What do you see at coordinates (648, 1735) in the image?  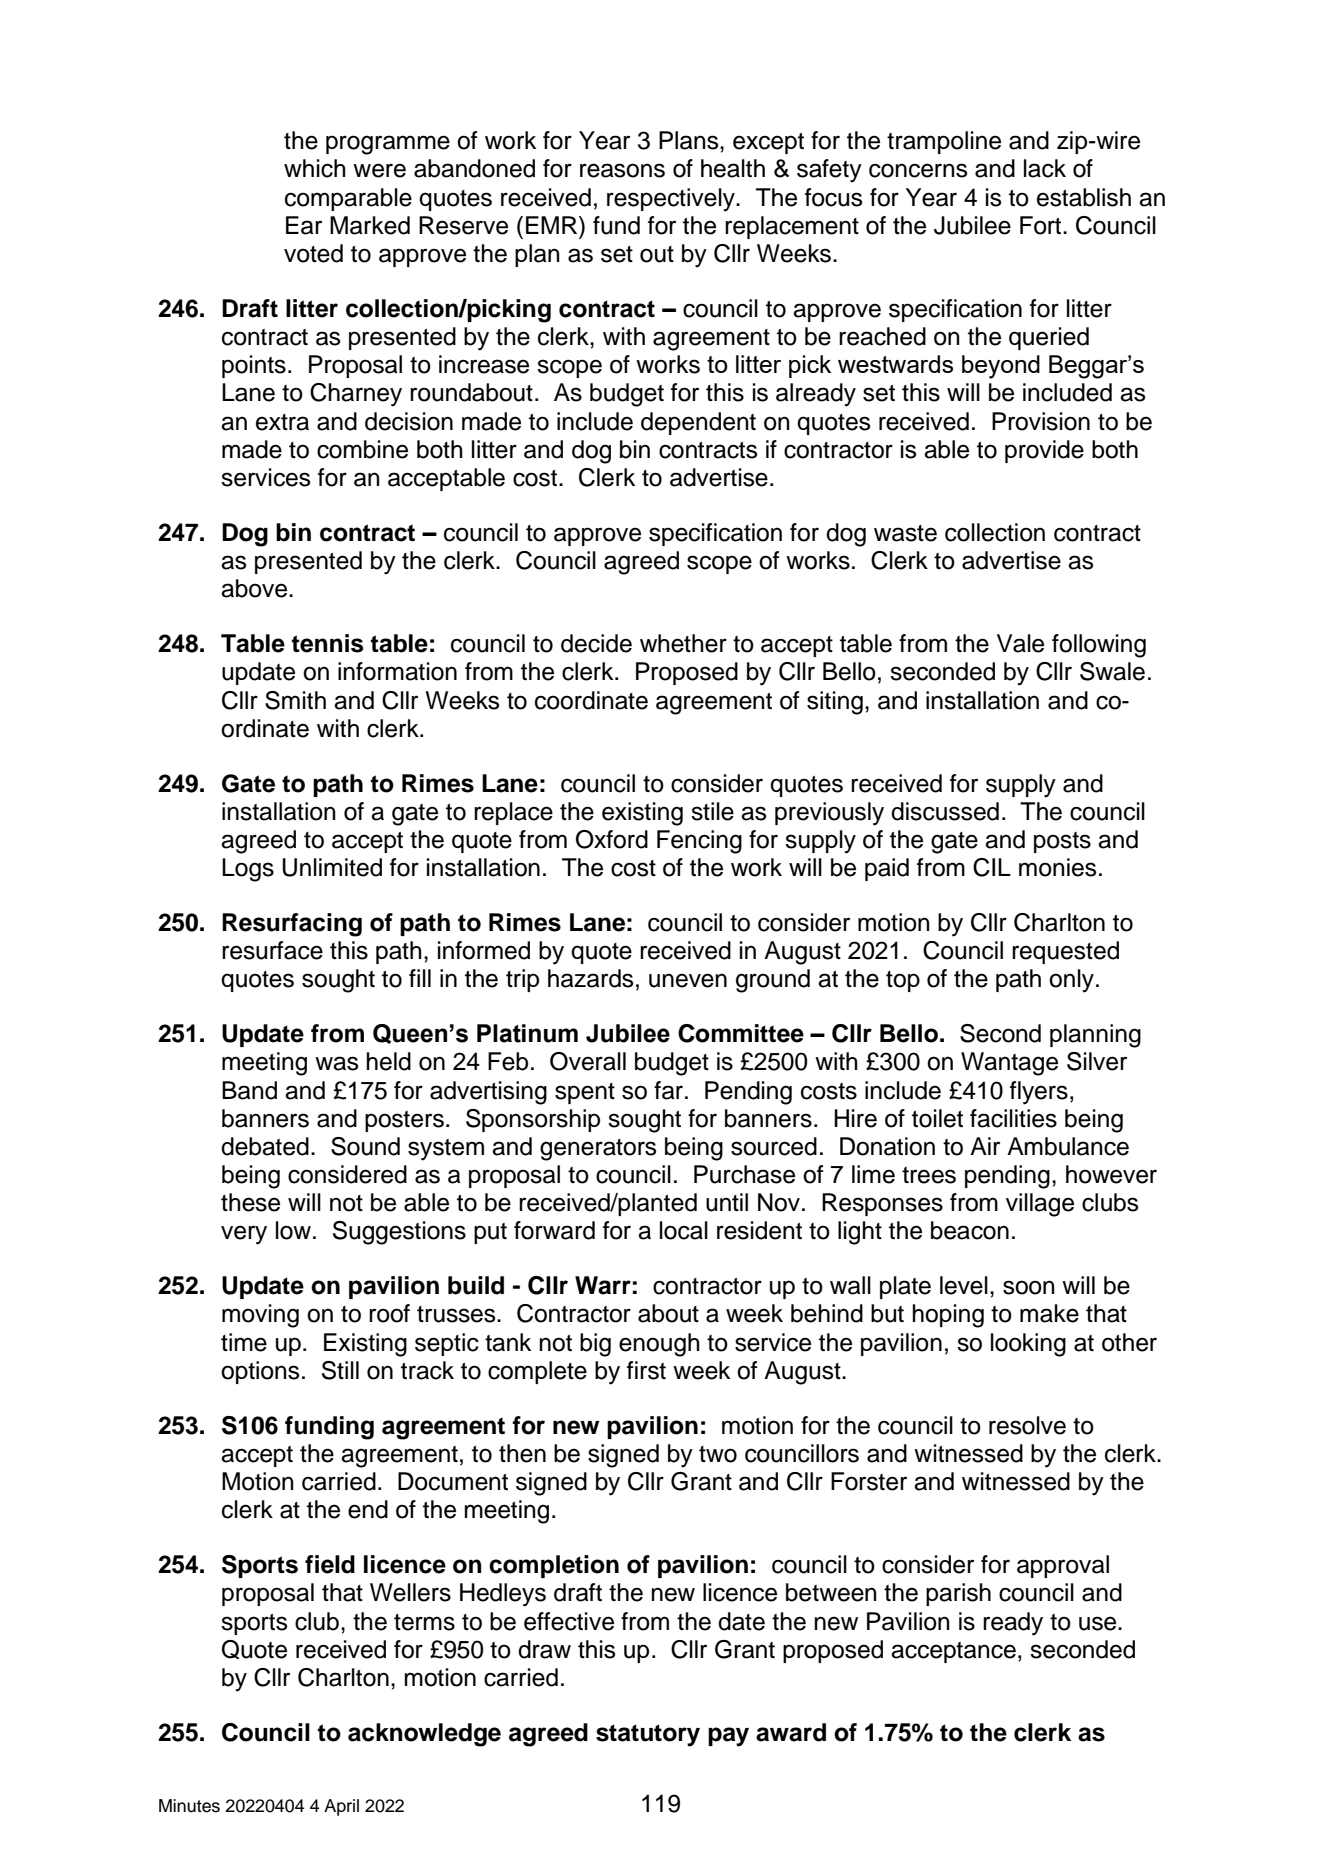 I see `statutory` at bounding box center [648, 1735].
